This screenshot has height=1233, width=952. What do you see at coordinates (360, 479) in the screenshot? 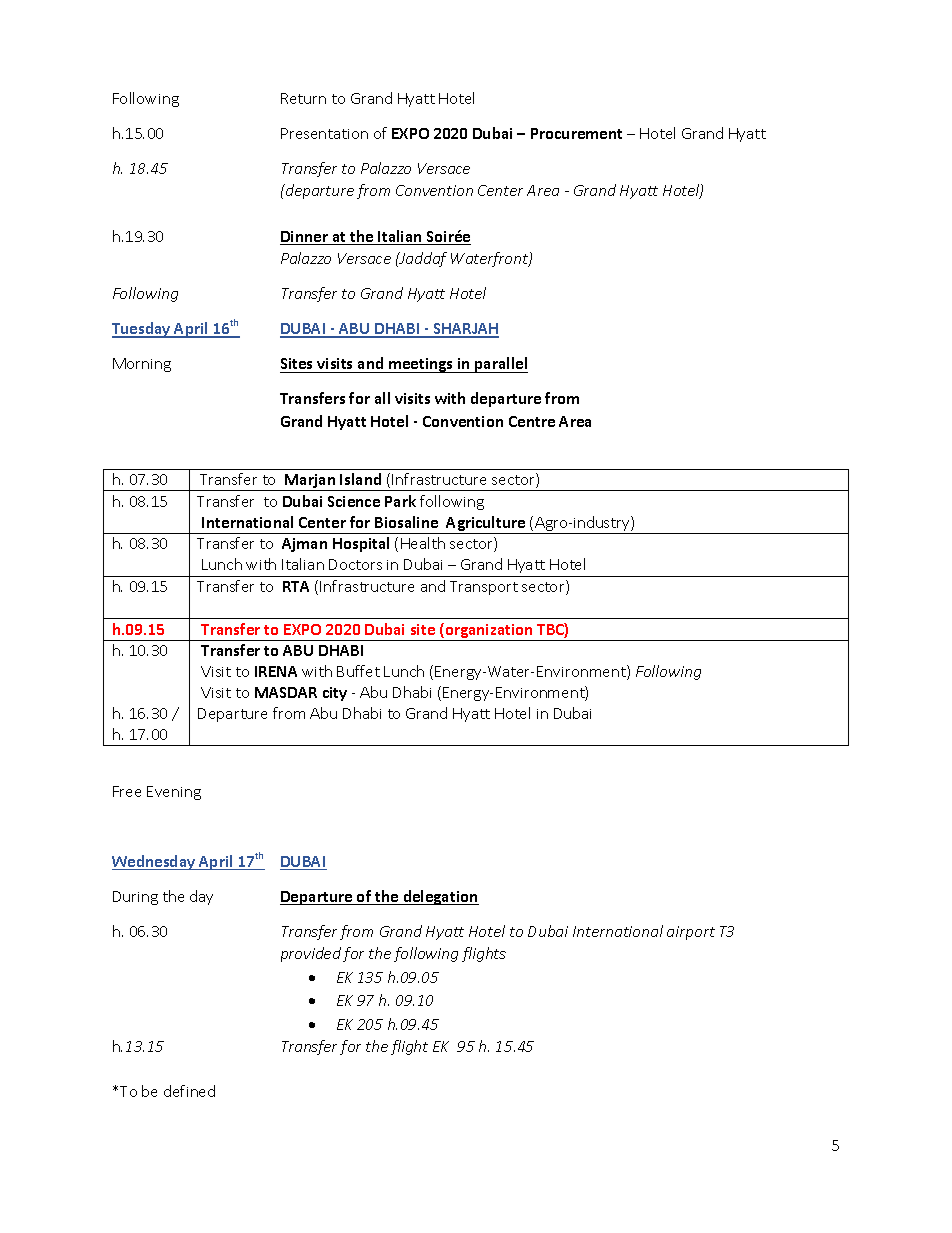
I see `Island` at bounding box center [360, 479].
